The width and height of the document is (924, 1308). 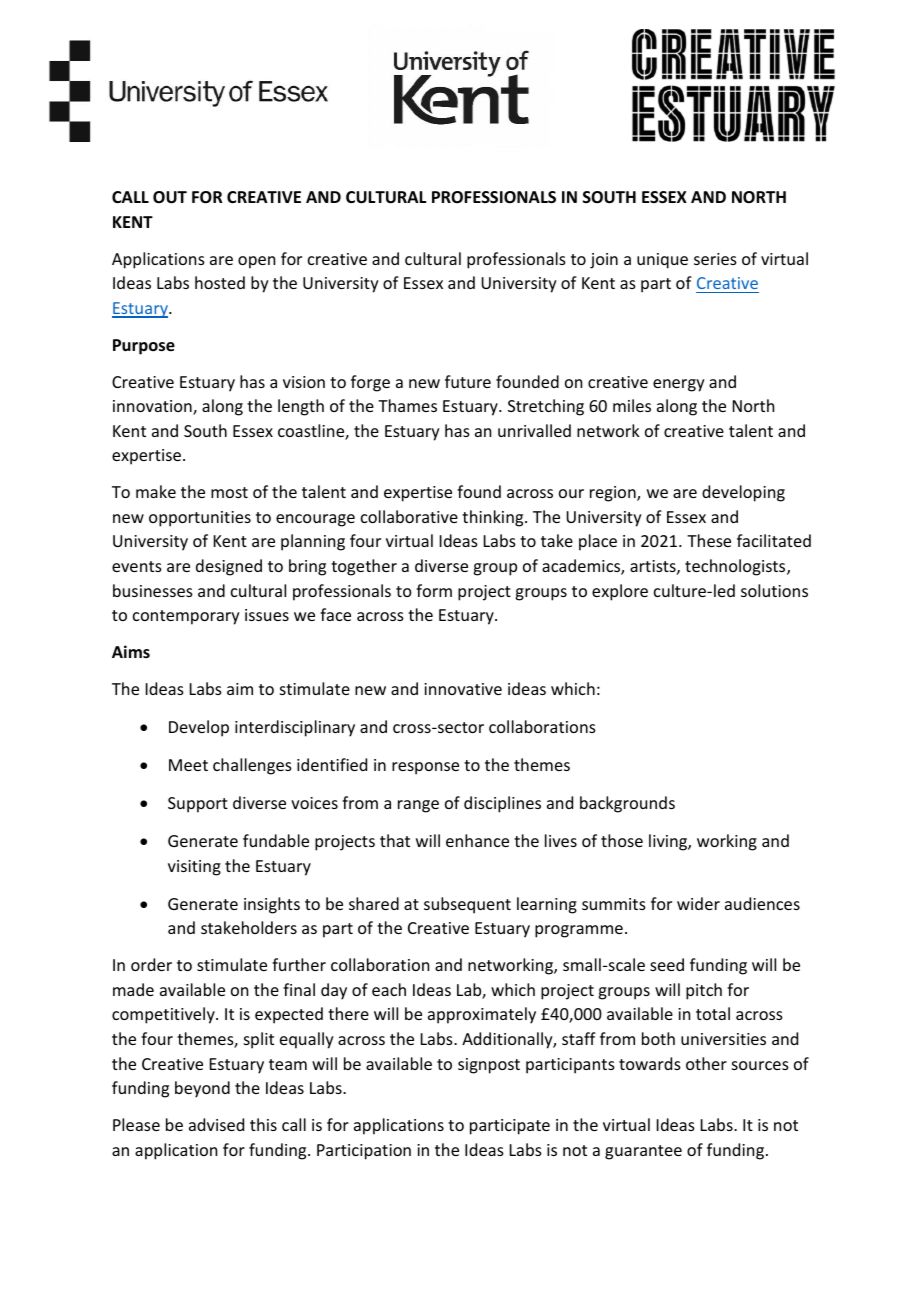 I want to click on signpost, so click(x=489, y=1066).
